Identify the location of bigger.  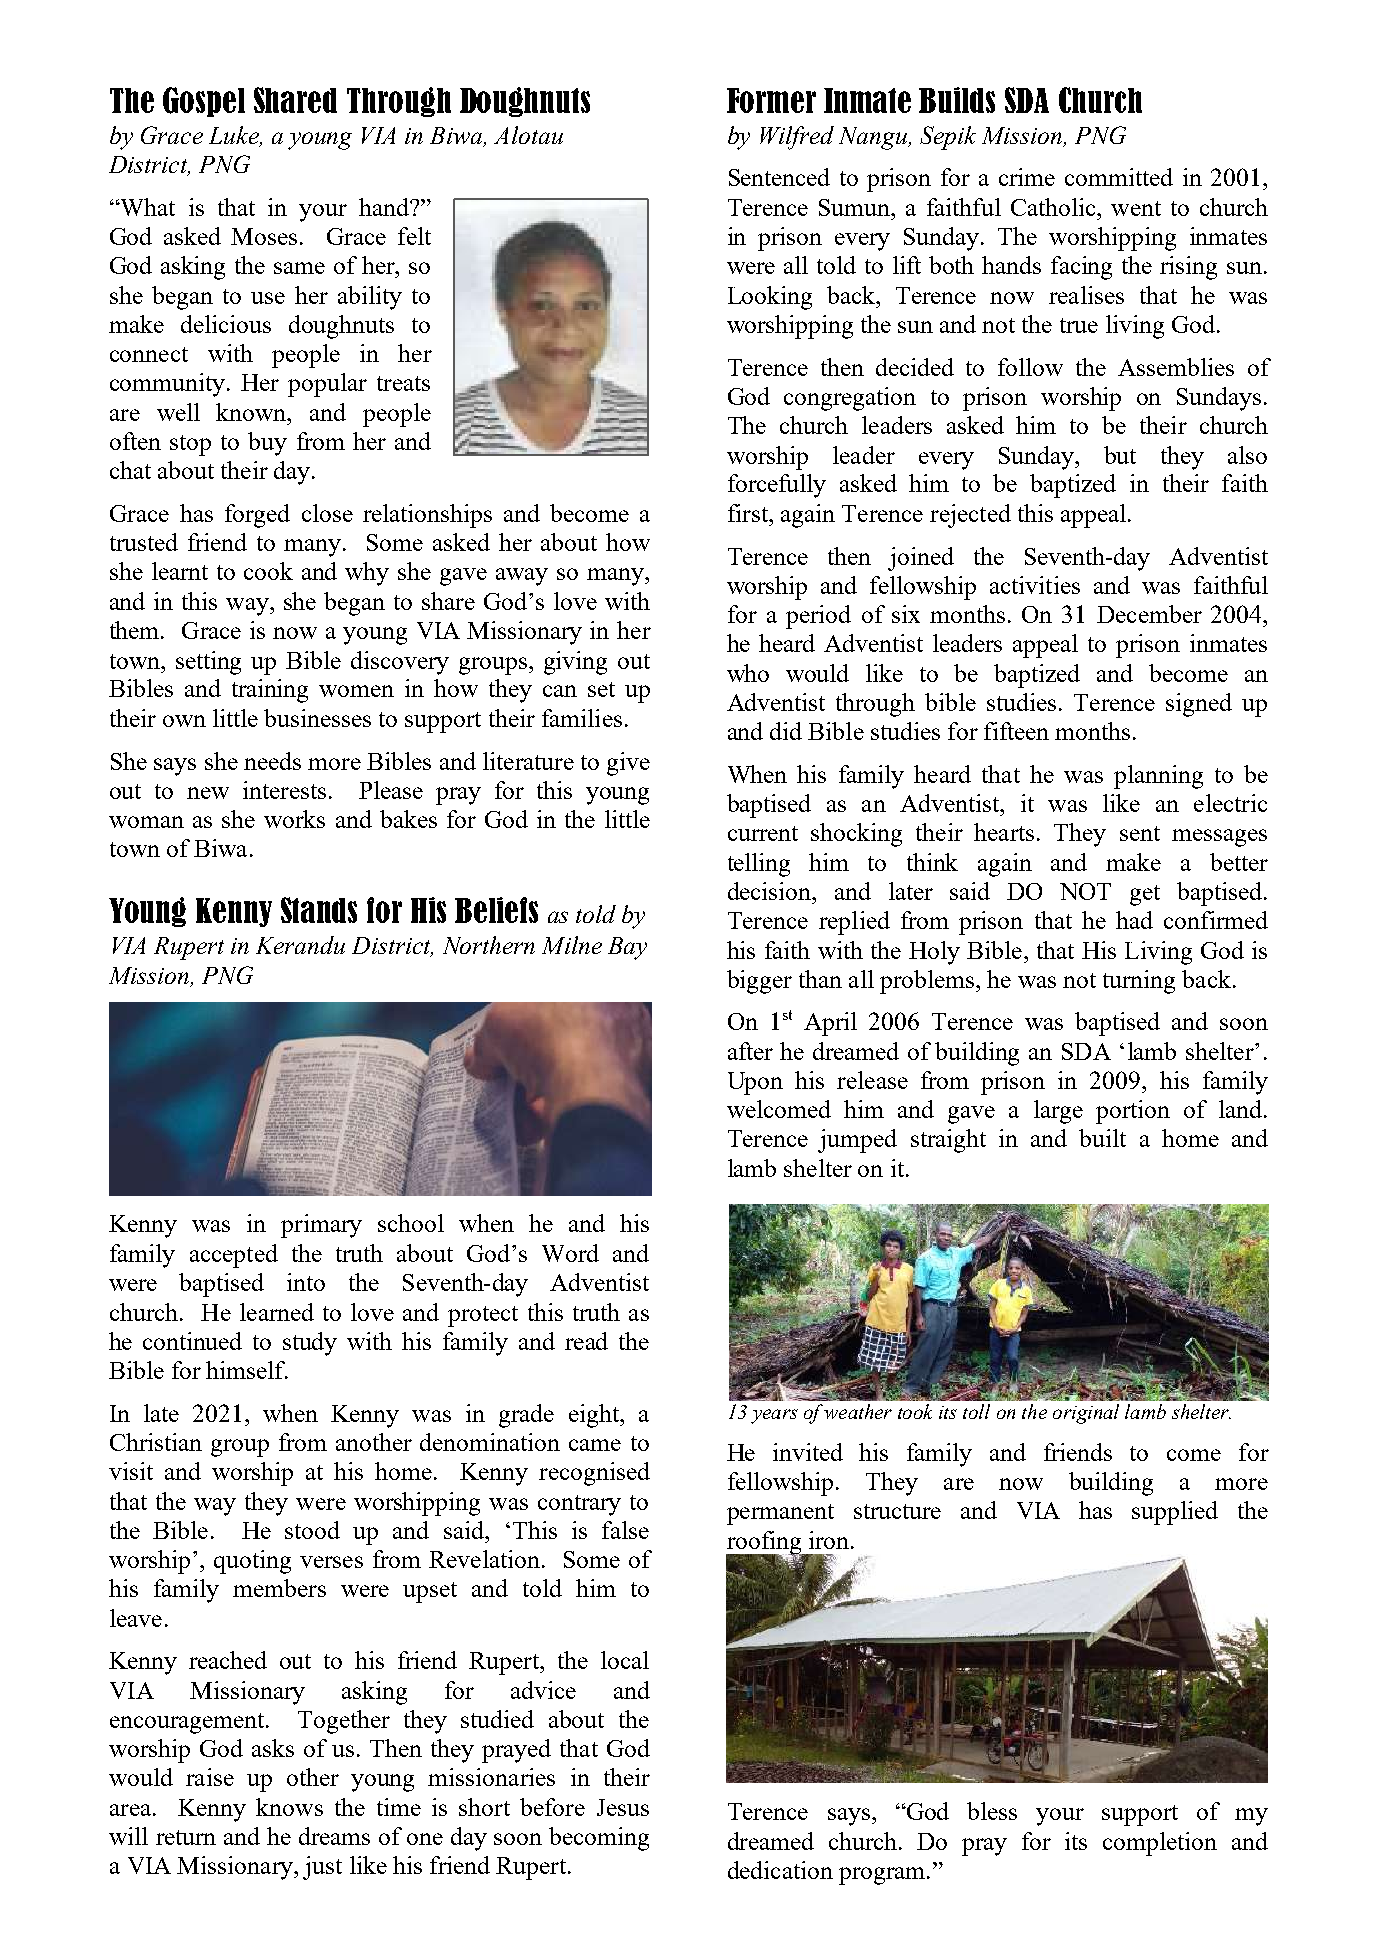
(759, 982).
